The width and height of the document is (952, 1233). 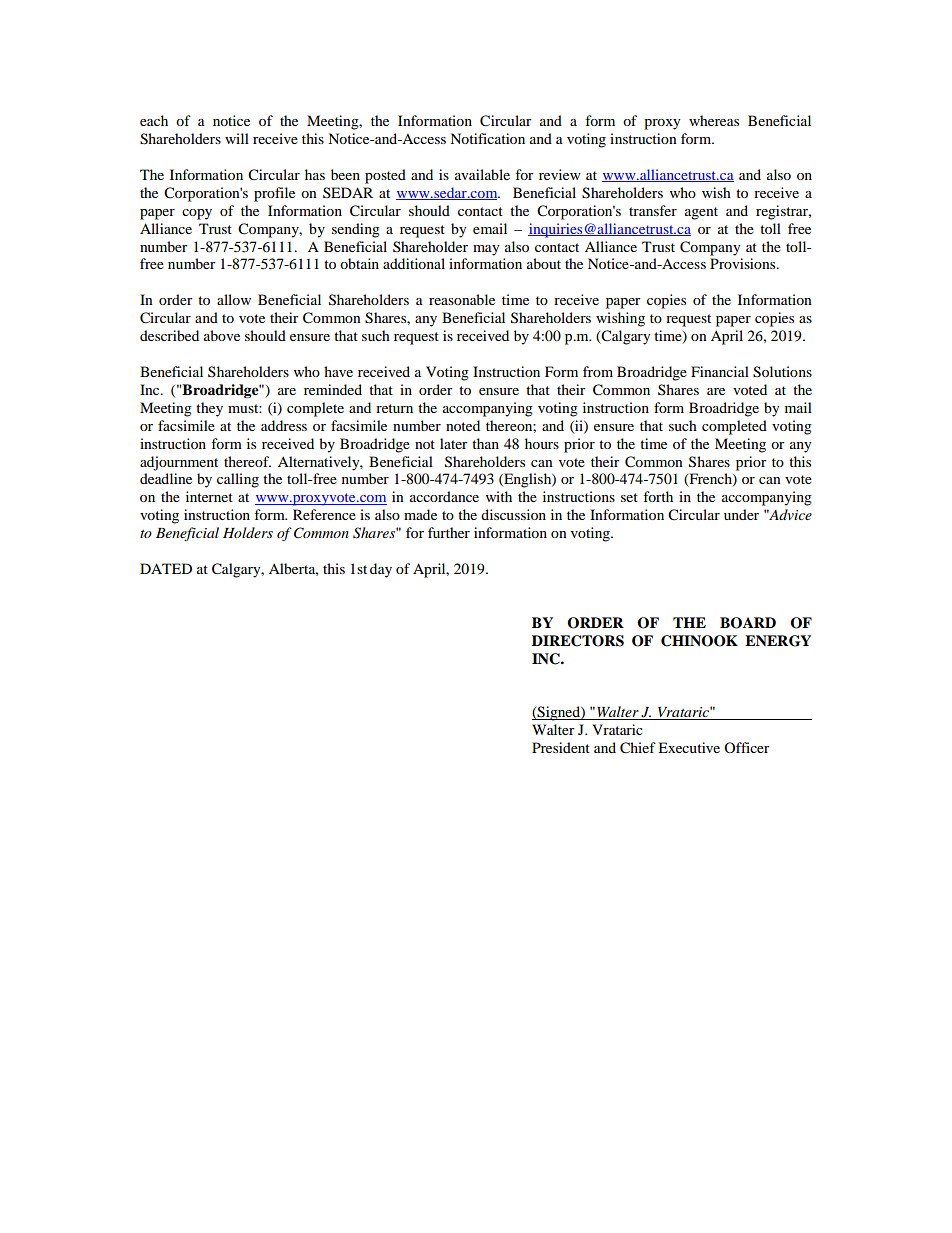 I want to click on BOARD, so click(x=748, y=623).
